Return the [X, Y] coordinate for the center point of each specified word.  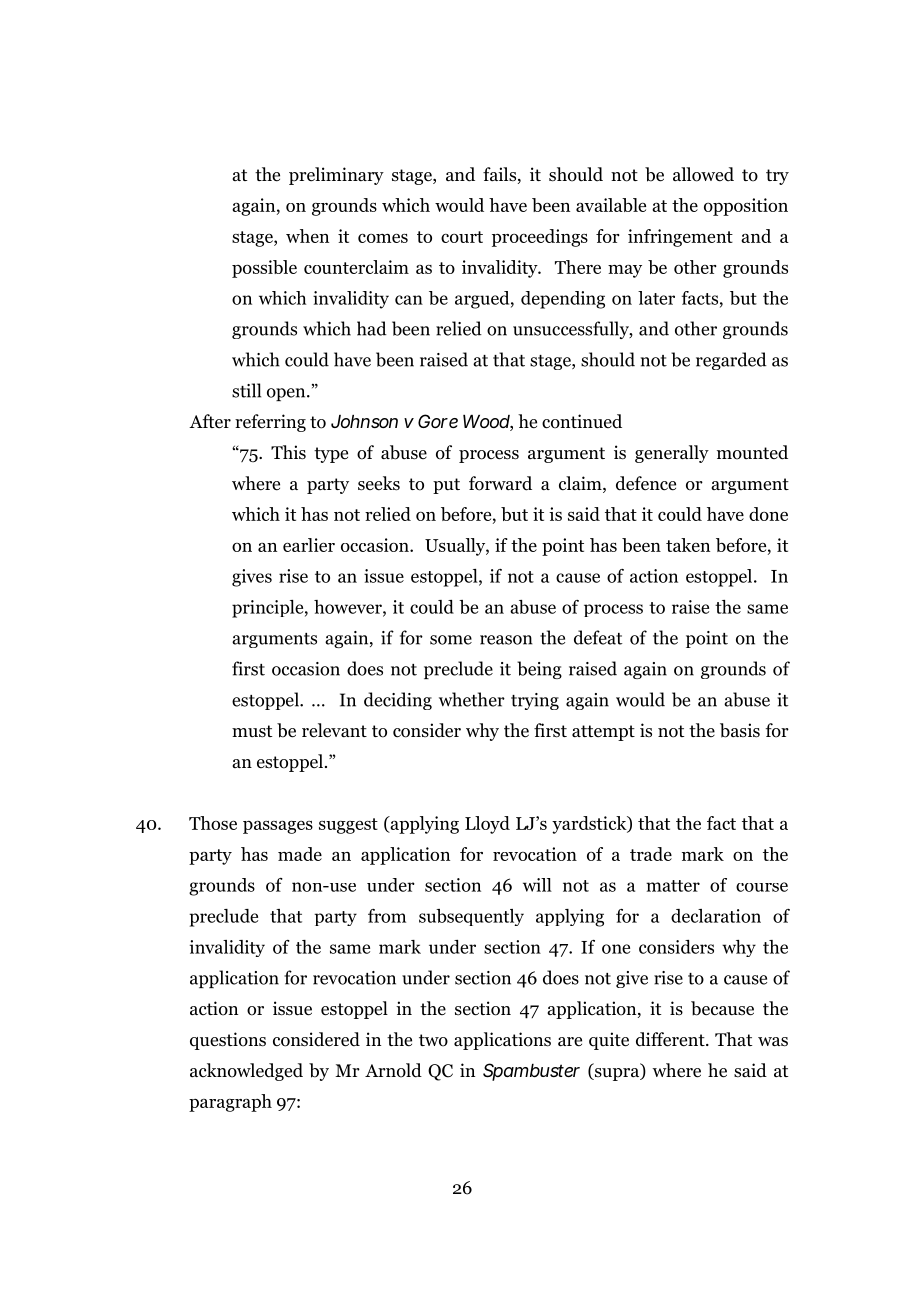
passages [278, 827]
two [433, 1040]
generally [672, 454]
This [288, 452]
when [307, 236]
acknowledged [246, 1072]
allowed [703, 174]
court [462, 237]
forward [500, 483]
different [671, 1039]
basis [740, 730]
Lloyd [487, 825]
